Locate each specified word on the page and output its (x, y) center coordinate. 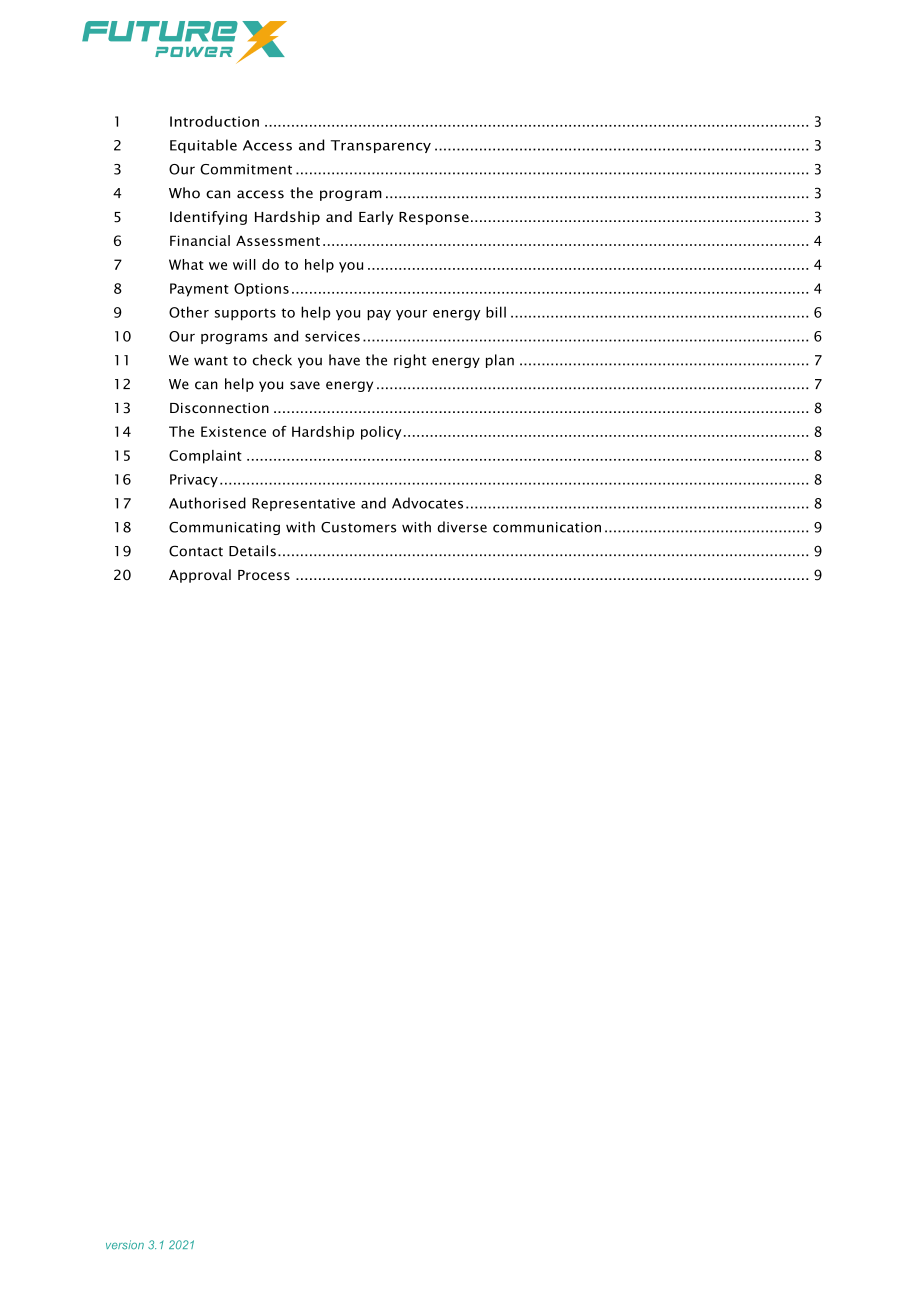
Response (434, 218)
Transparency (381, 146)
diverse (462, 527)
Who (184, 193)
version (125, 1244)
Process (264, 575)
